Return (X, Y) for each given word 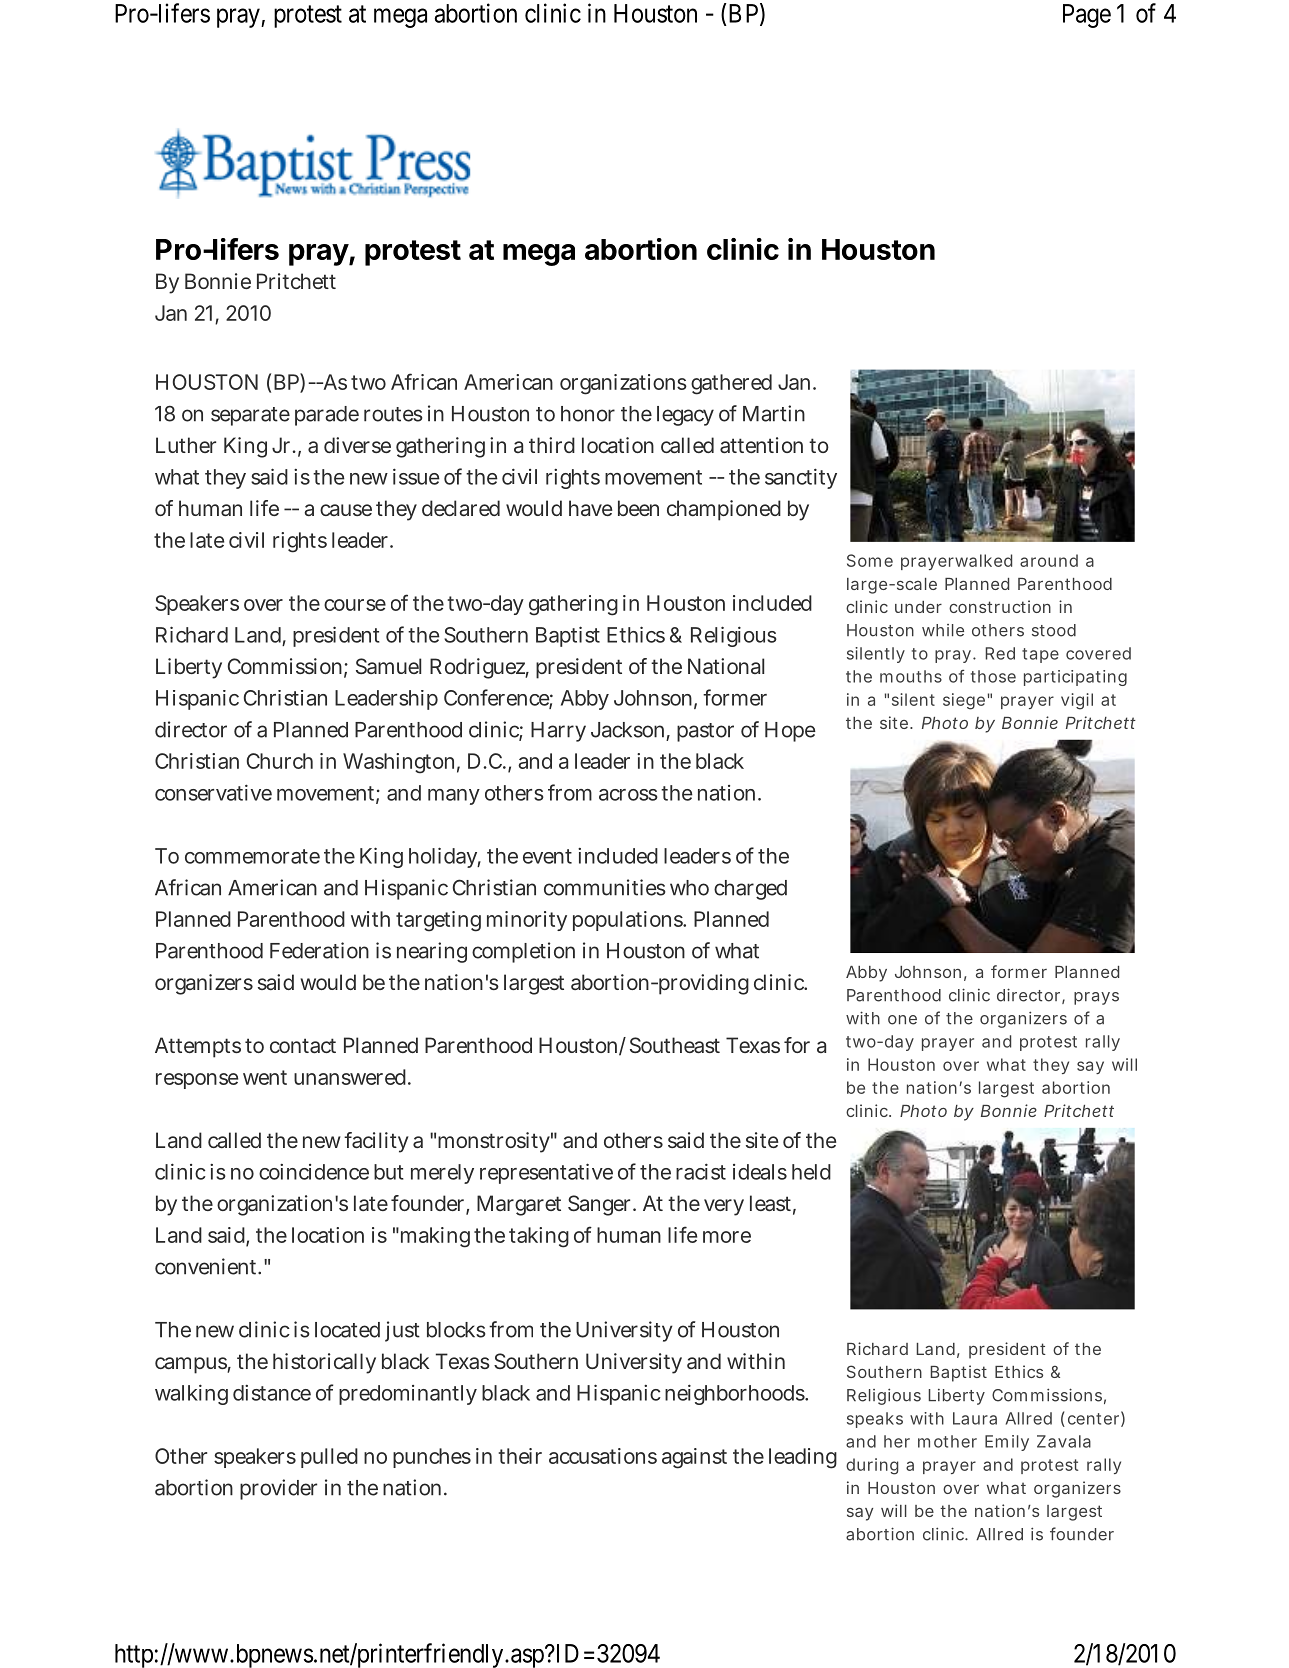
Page (1087, 16)
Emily (1007, 1443)
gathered (731, 384)
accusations (603, 1456)
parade (327, 416)
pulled (329, 1458)
